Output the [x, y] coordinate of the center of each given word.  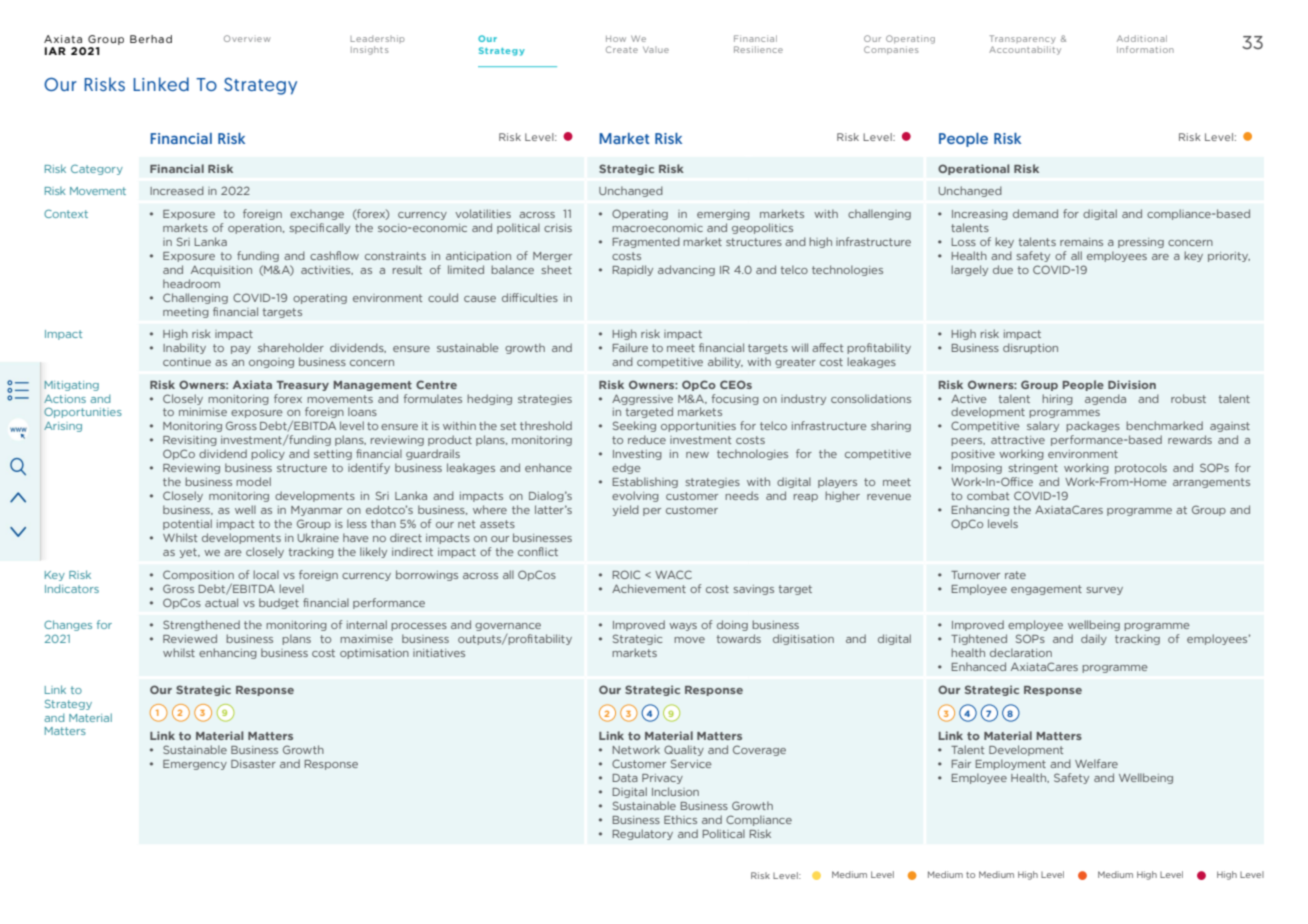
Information [1145, 49]
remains [1081, 242]
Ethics [680, 819]
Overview [247, 38]
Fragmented [646, 242]
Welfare [1096, 763]
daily [1094, 639]
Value [656, 50]
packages [1093, 426]
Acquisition [221, 271]
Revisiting [190, 441]
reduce [647, 439]
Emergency [195, 765]
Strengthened [201, 625]
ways [683, 627]
